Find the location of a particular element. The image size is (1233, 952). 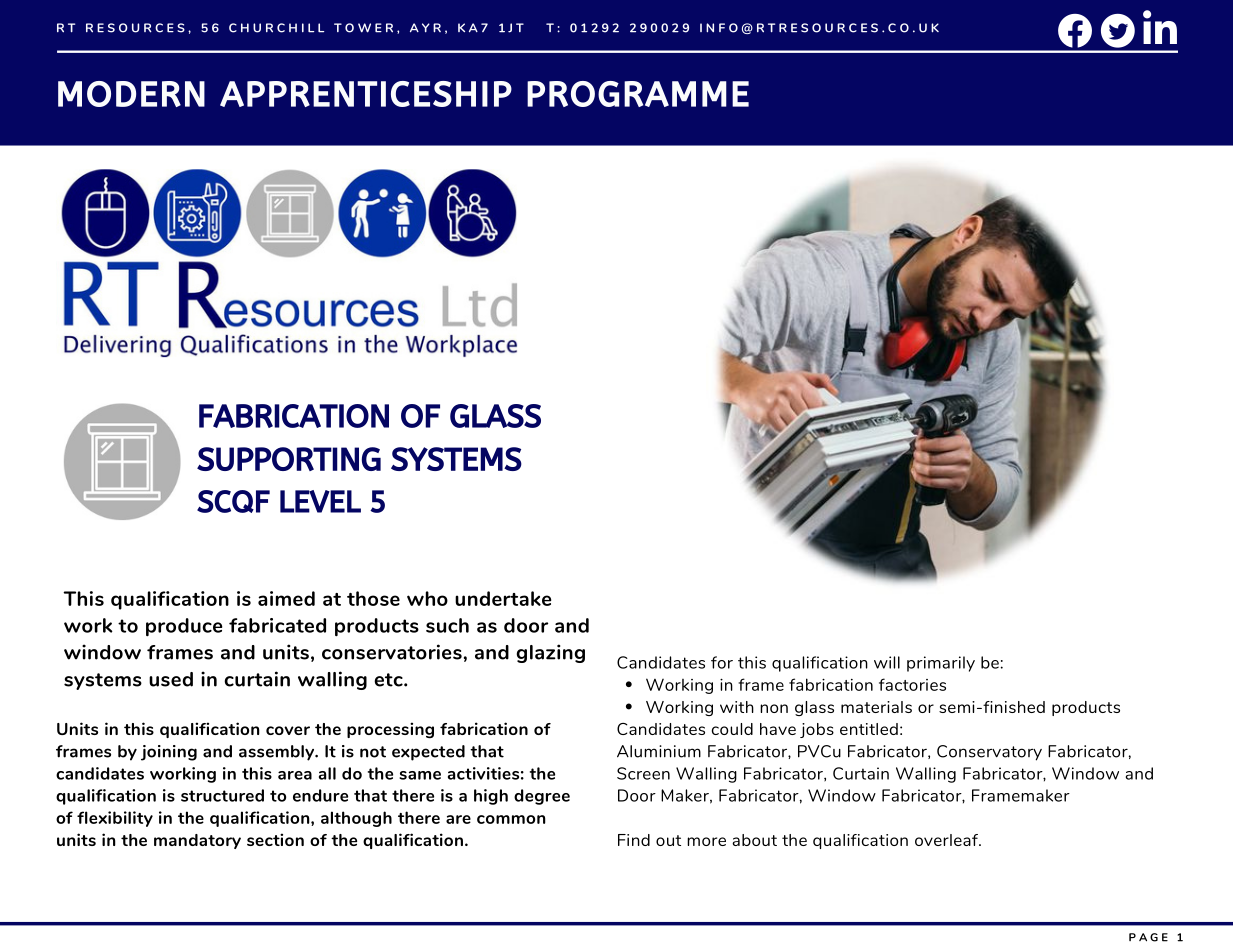

structured is located at coordinates (222, 795).
